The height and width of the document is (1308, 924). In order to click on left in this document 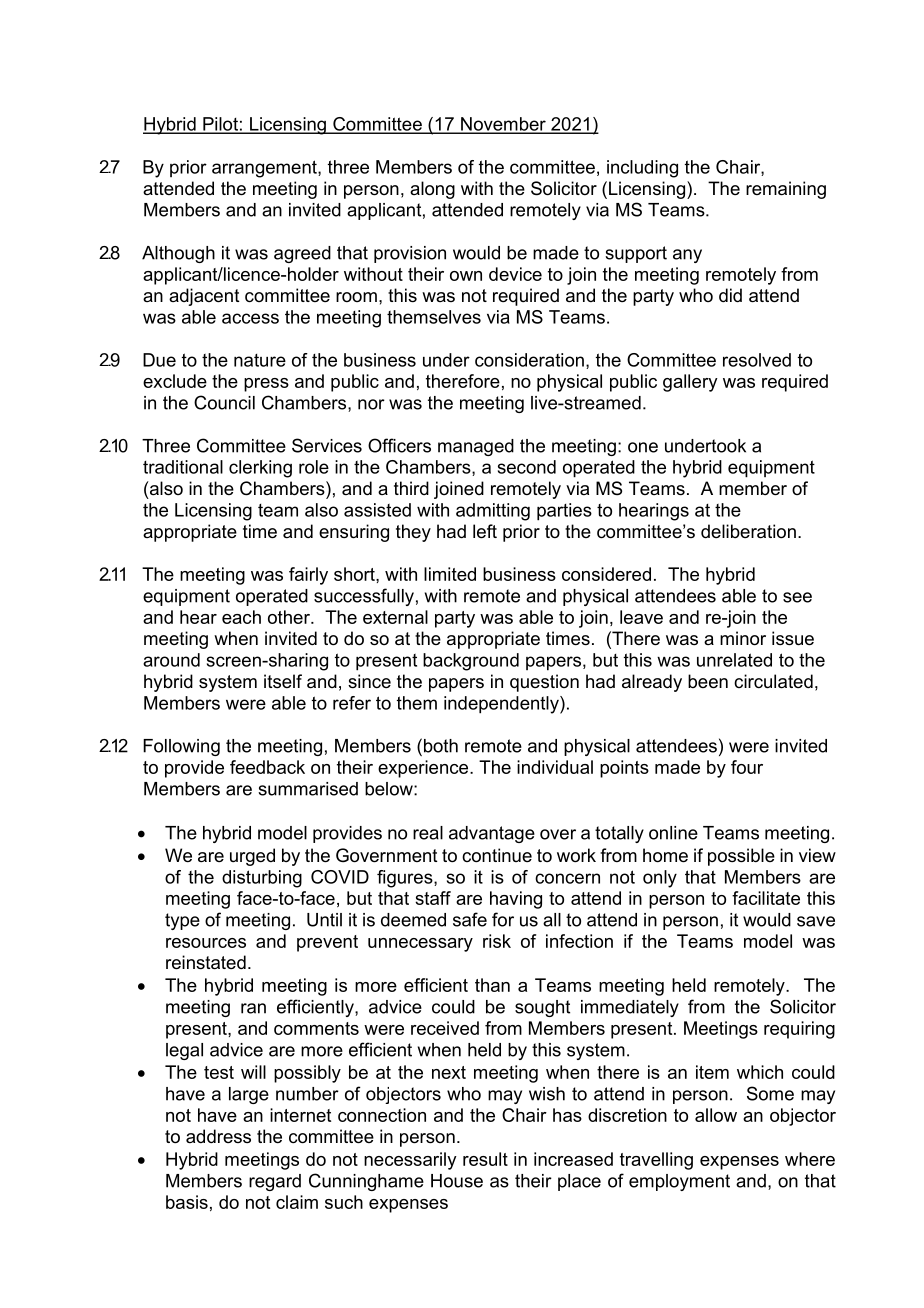, I will do `click(485, 531)`.
